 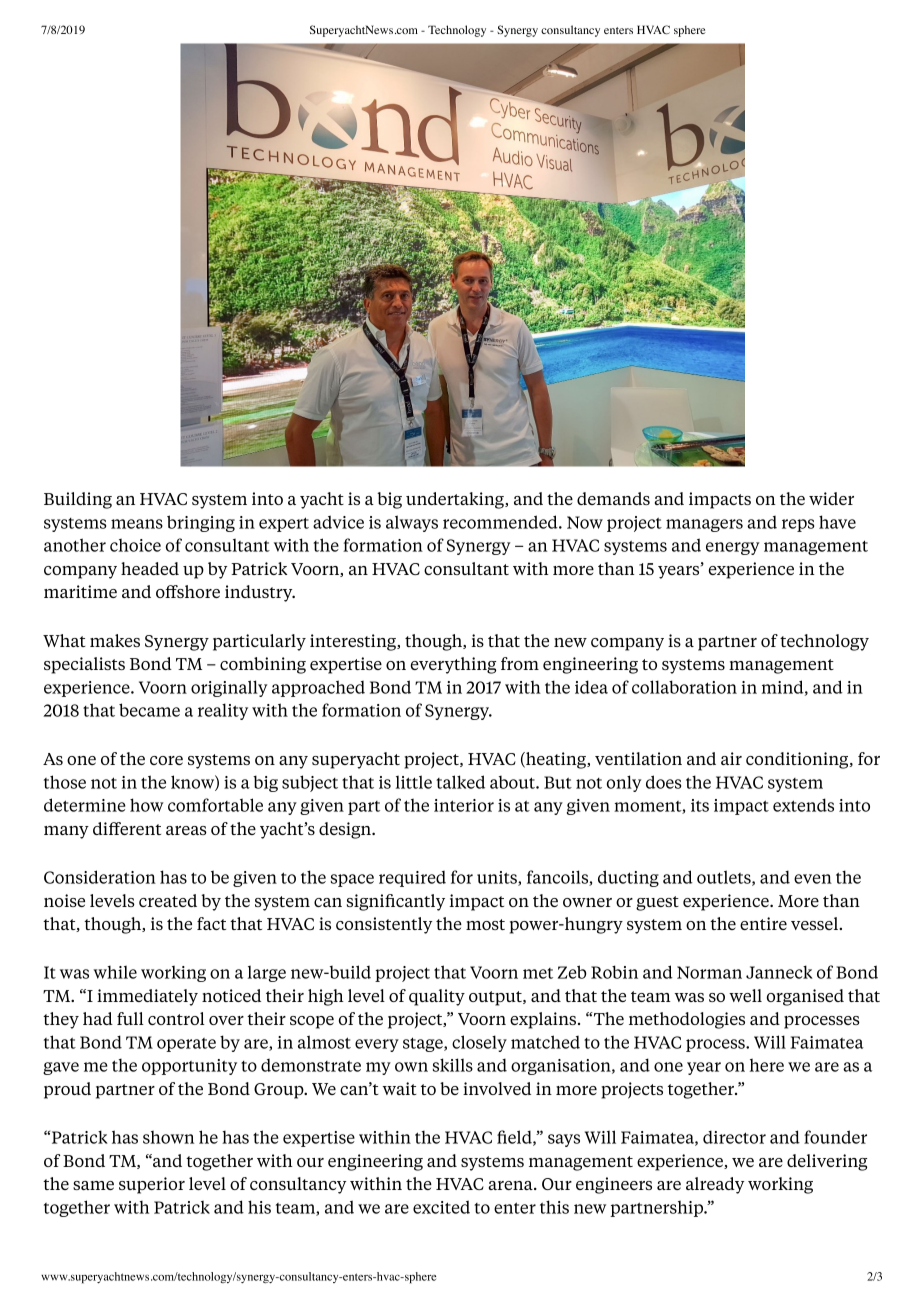 I want to click on managers, so click(x=704, y=525).
